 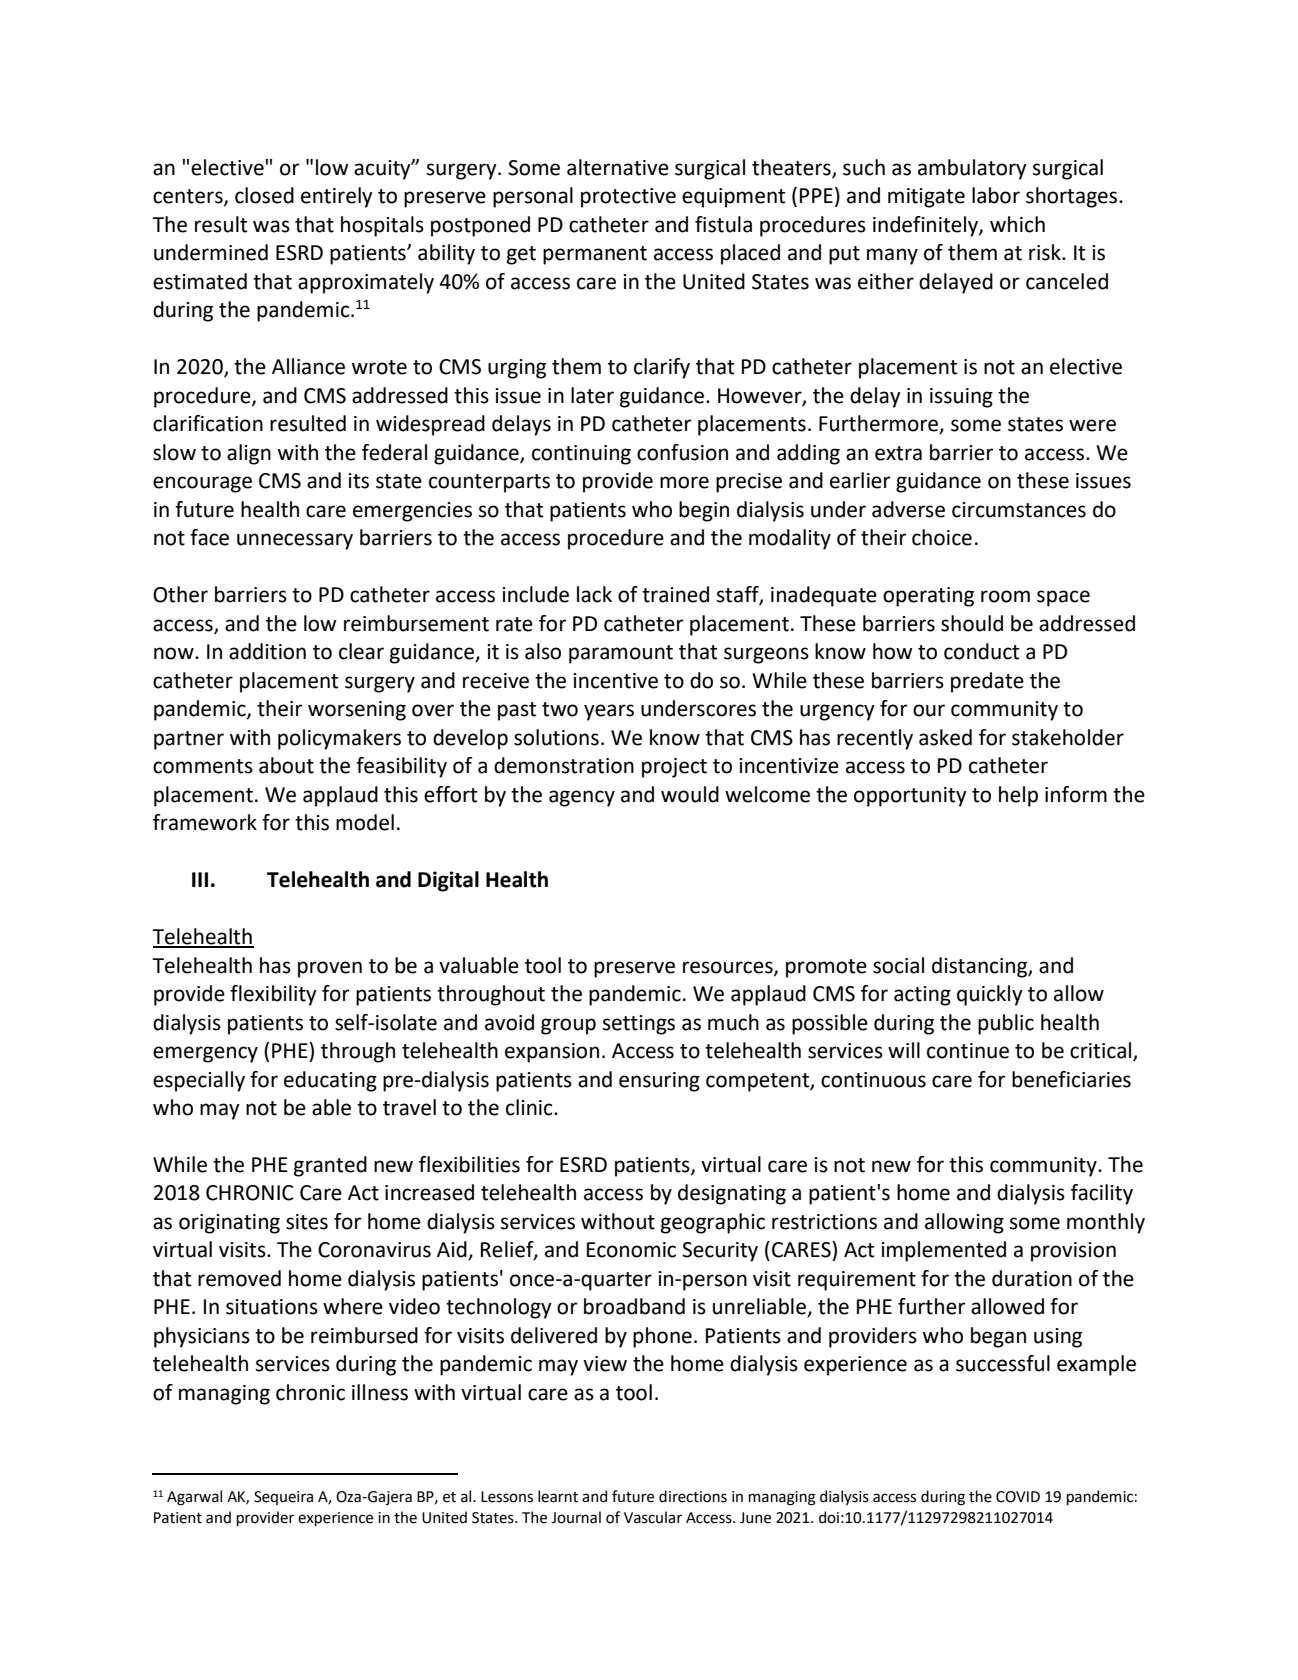 What do you see at coordinates (732, 1194) in the screenshot?
I see `designating` at bounding box center [732, 1194].
